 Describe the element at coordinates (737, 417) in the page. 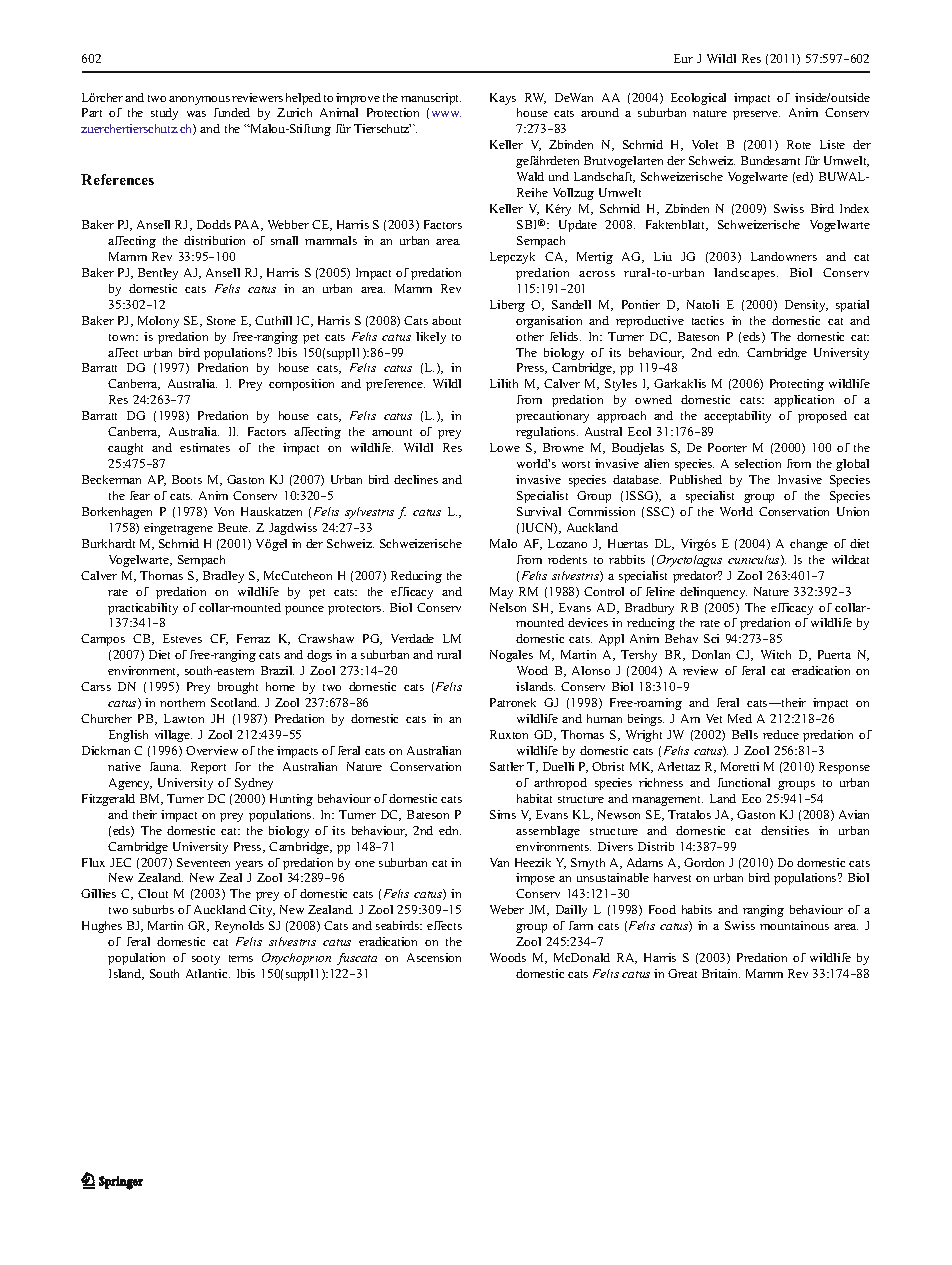

I see `acceptability` at that location.
